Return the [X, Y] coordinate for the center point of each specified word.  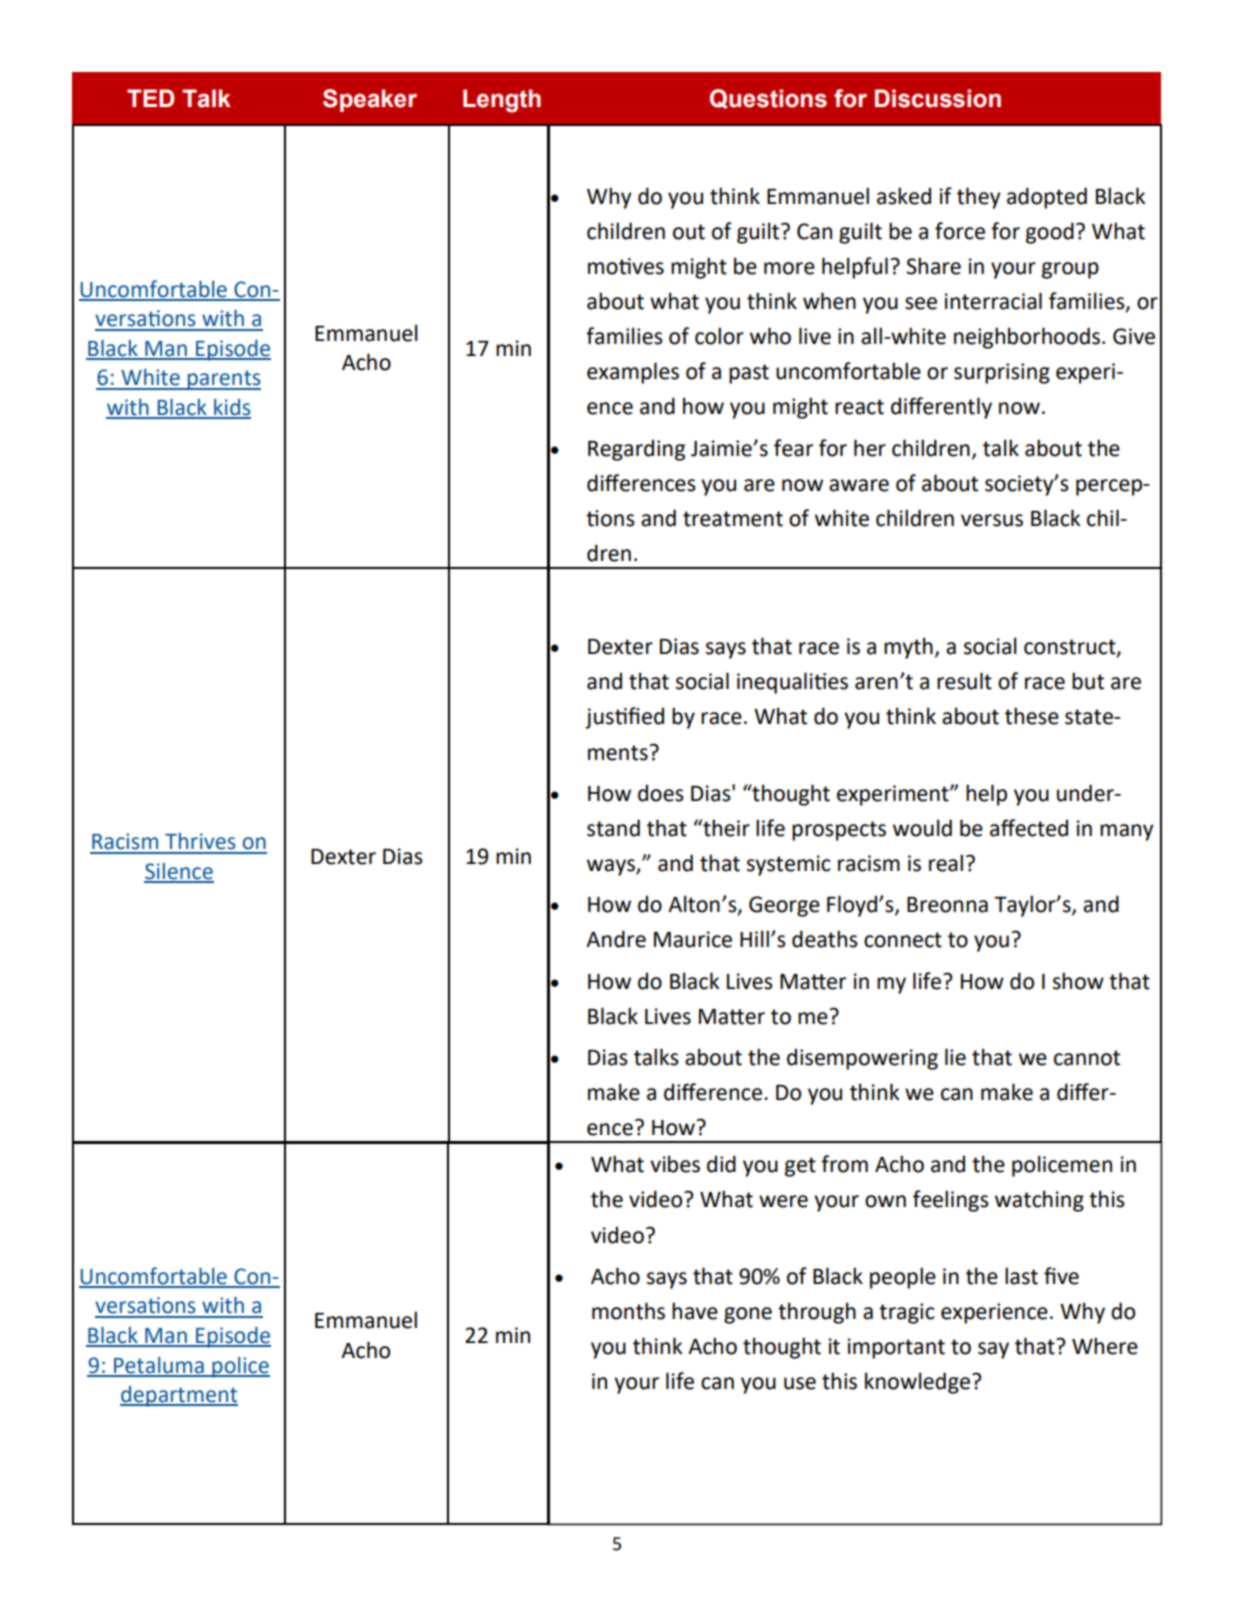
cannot [1087, 1058]
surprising [1002, 373]
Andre [616, 939]
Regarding [636, 450]
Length [502, 101]
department [179, 1396]
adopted [1047, 198]
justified [624, 718]
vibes [675, 1164]
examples [633, 373]
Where [1105, 1346]
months [628, 1311]
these [1032, 716]
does [661, 793]
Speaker [370, 100]
